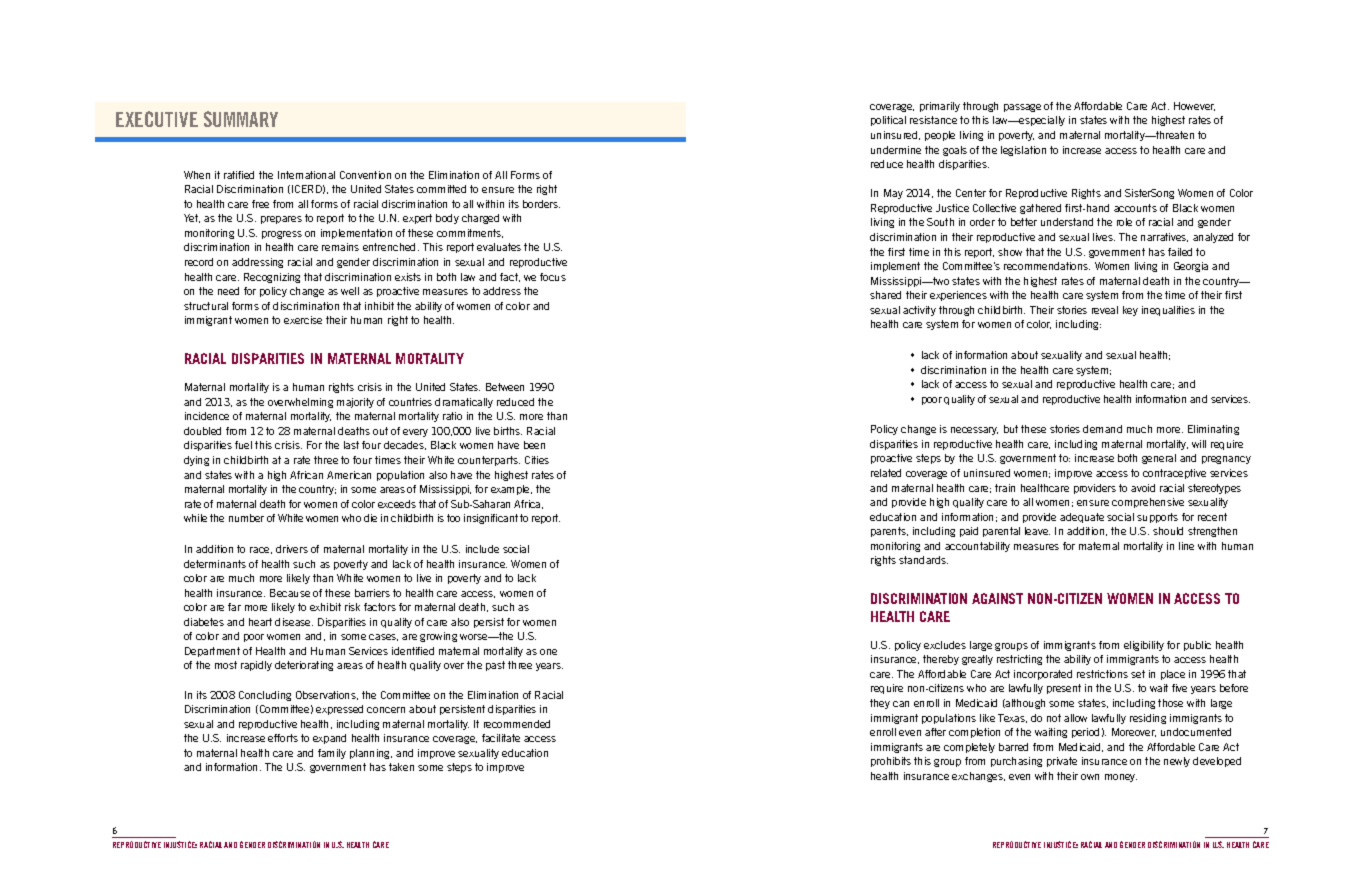 Image resolution: width=1372 pixels, height=887 pixels. What do you see at coordinates (888, 121) in the screenshot?
I see `political` at bounding box center [888, 121].
